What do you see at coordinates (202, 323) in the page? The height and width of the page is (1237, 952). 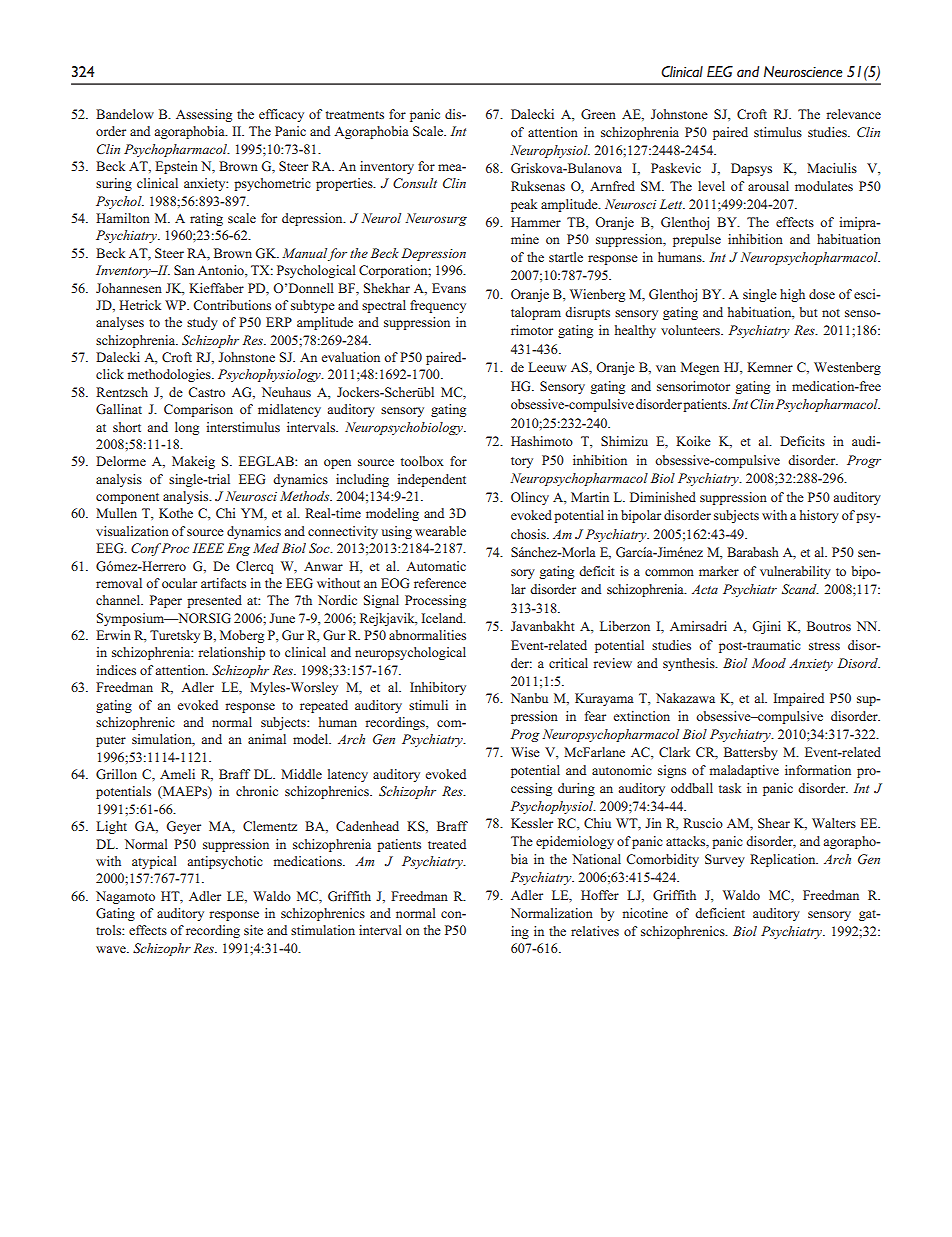 I see `study` at bounding box center [202, 323].
